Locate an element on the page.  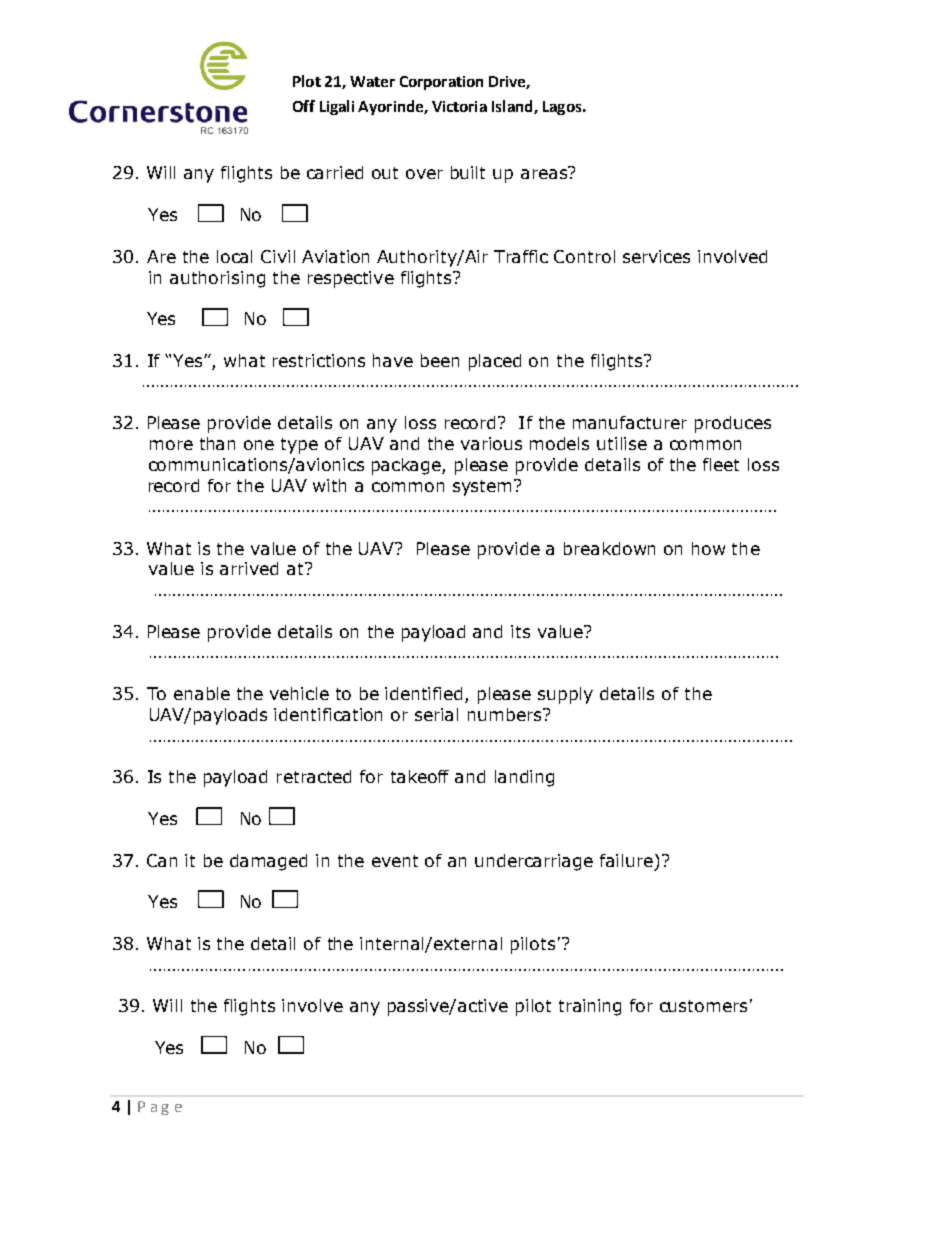
authorising is located at coordinates (217, 279).
